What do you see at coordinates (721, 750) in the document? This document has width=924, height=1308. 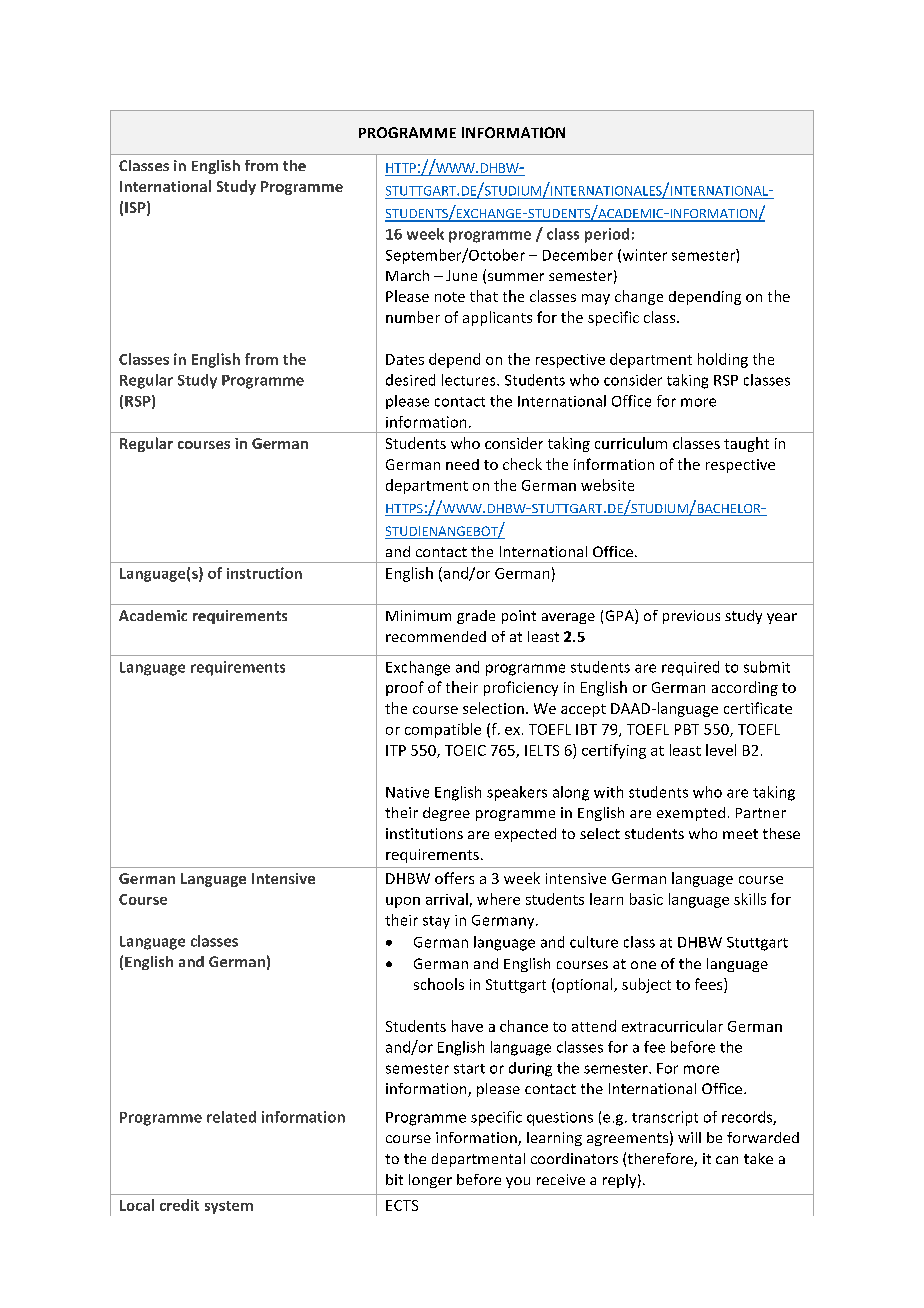 I see `level` at bounding box center [721, 750].
